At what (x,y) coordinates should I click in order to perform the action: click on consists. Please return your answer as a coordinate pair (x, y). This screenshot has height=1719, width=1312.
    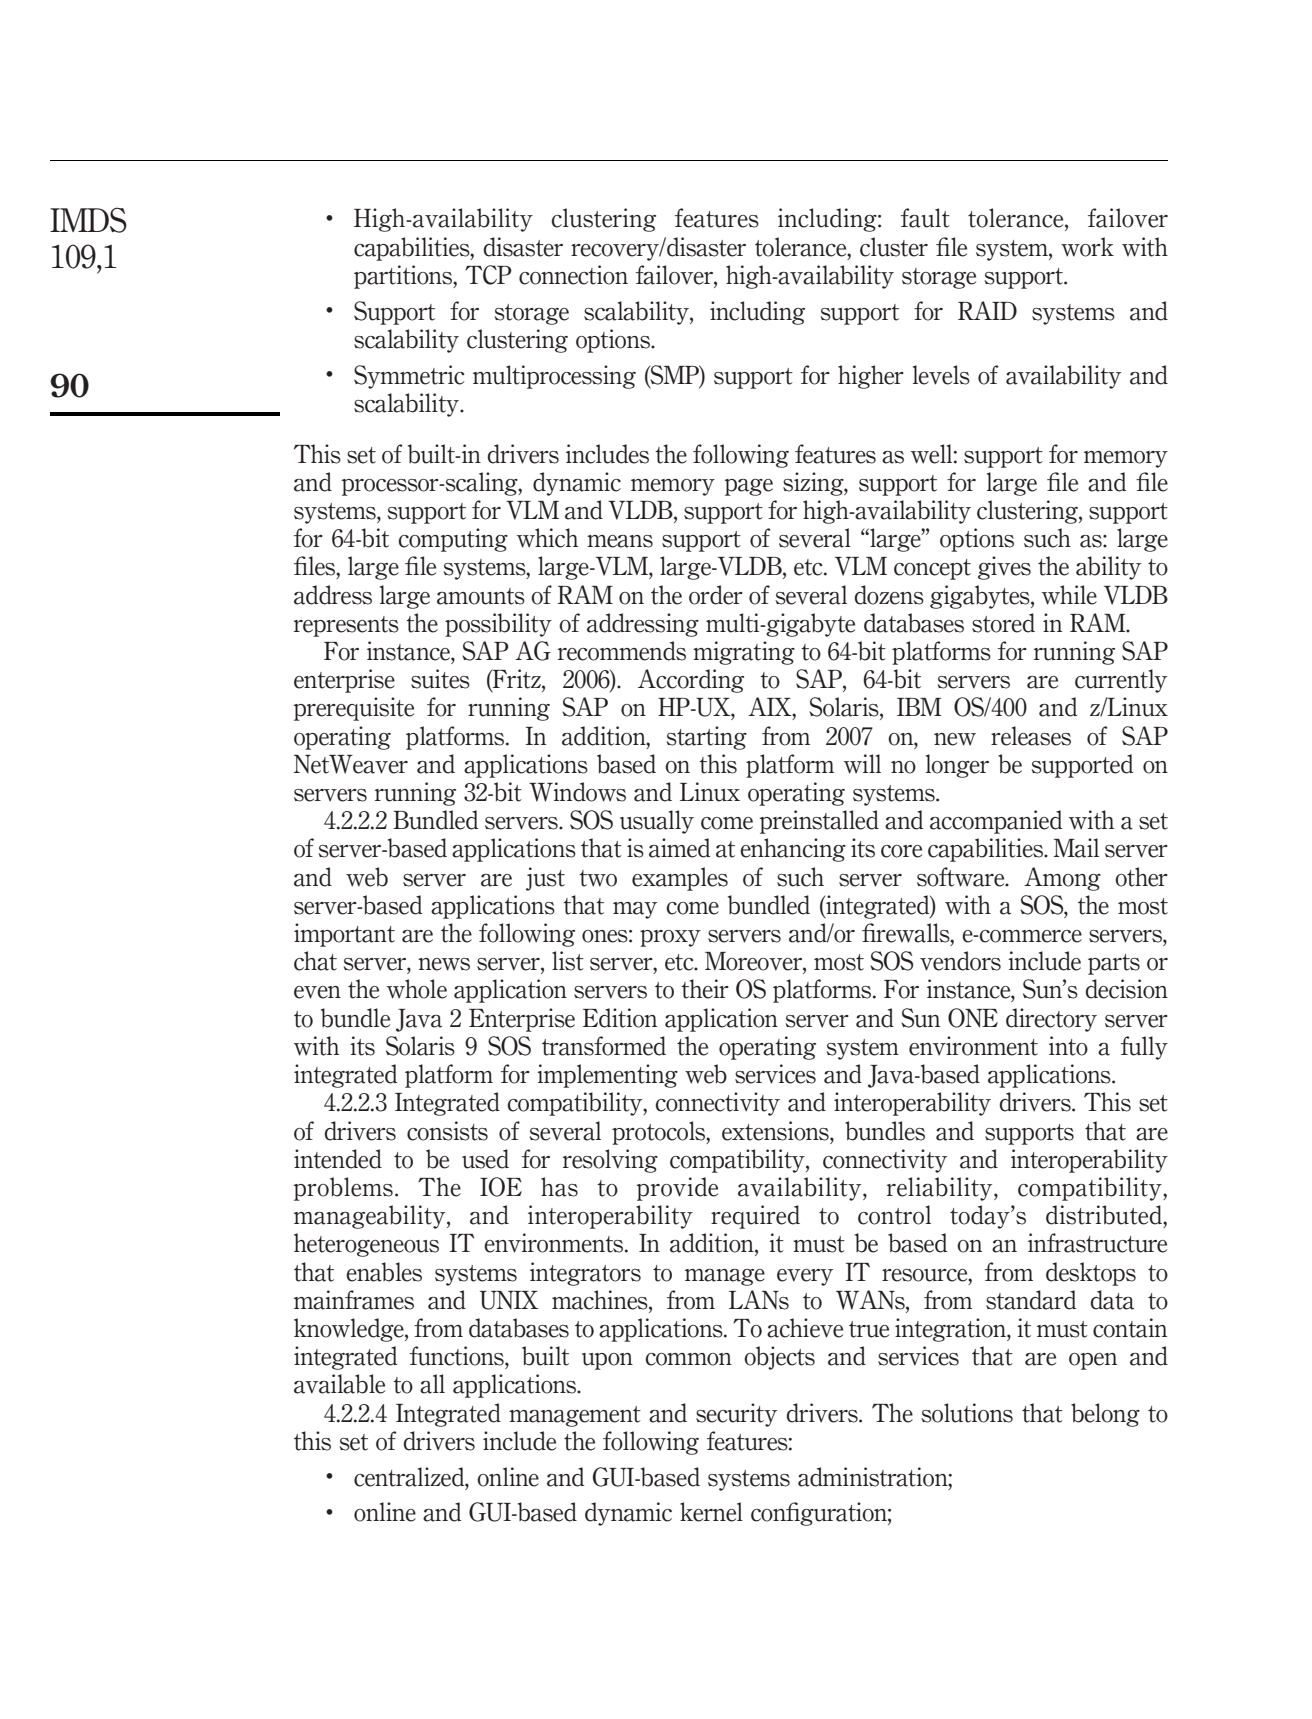
    Looking at the image, I should click on (447, 1131).
